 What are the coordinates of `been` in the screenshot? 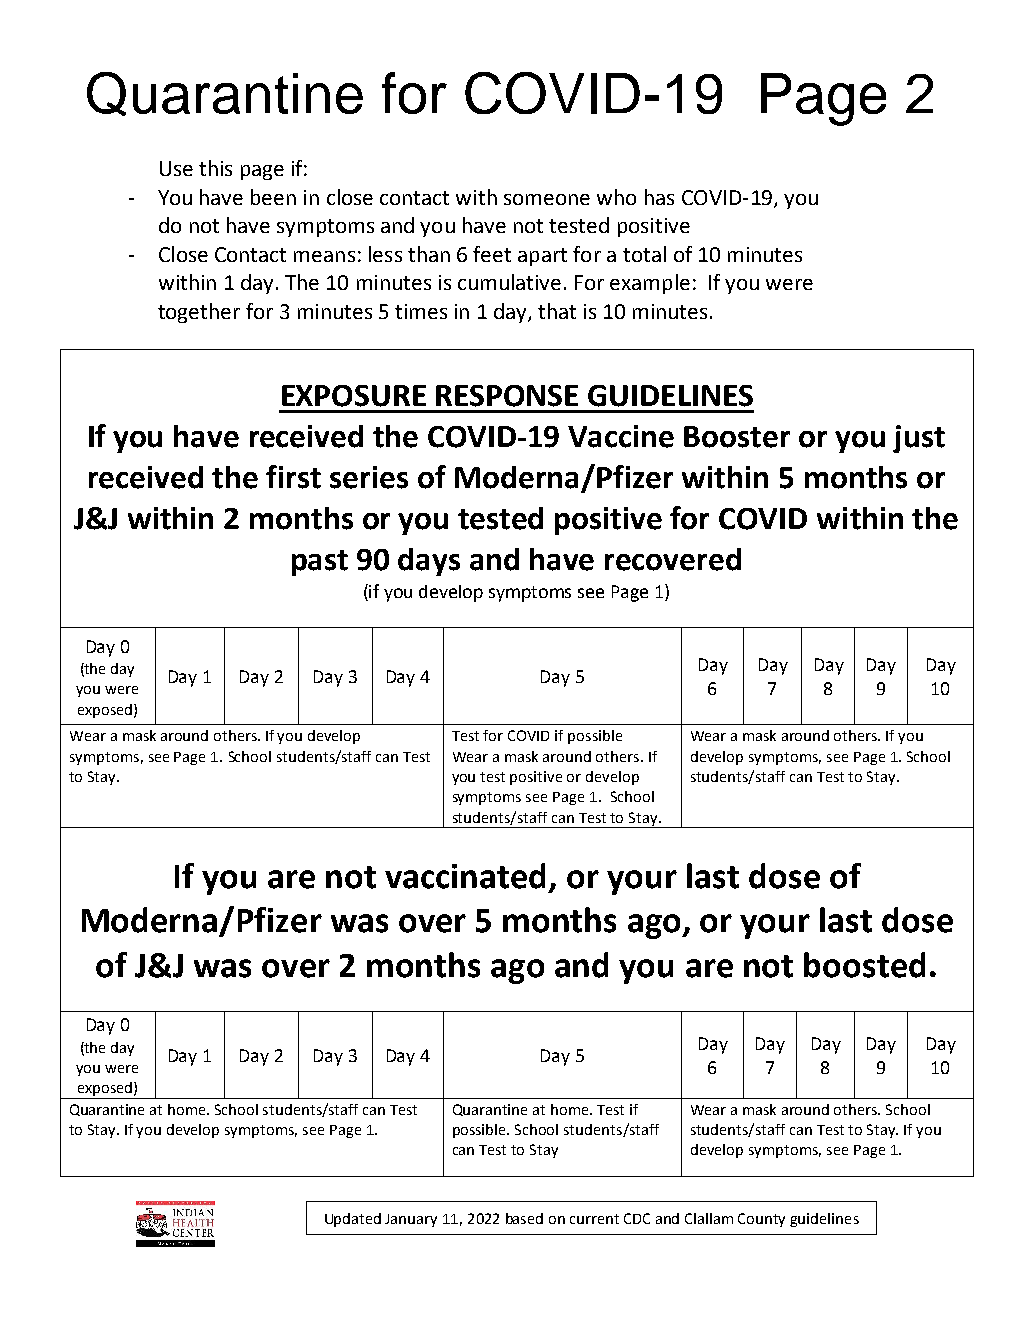 It's located at (273, 197).
